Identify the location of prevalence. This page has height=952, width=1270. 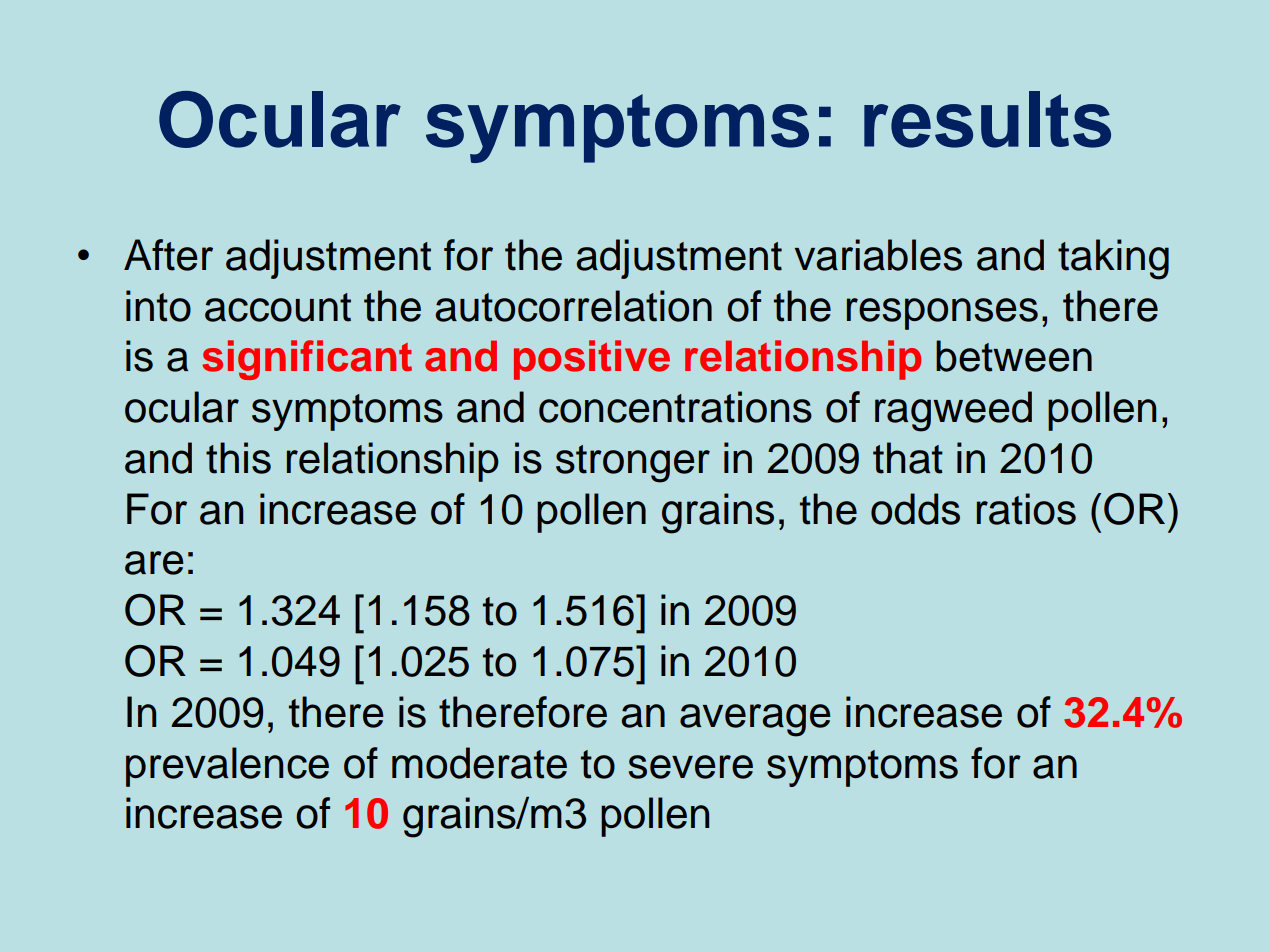
(227, 767).
